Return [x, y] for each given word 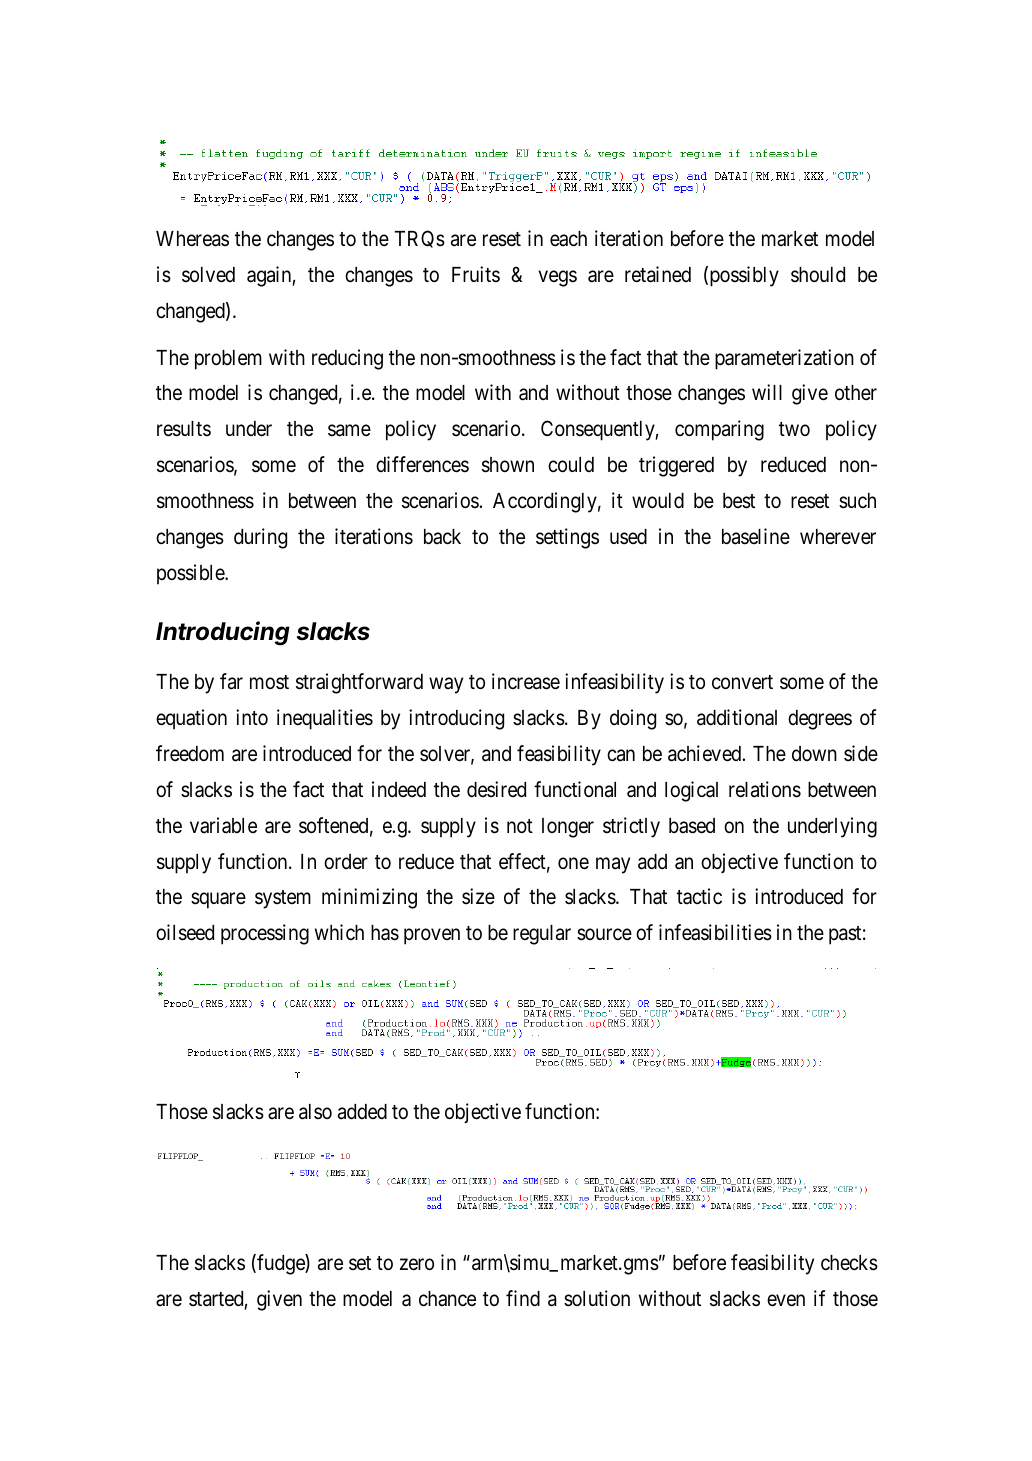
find [523, 1298]
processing [265, 934]
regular [542, 935]
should [818, 275]
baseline [756, 536]
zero [417, 1264]
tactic [699, 896]
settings [567, 538]
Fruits [476, 274]
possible [191, 574]
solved [208, 275]
